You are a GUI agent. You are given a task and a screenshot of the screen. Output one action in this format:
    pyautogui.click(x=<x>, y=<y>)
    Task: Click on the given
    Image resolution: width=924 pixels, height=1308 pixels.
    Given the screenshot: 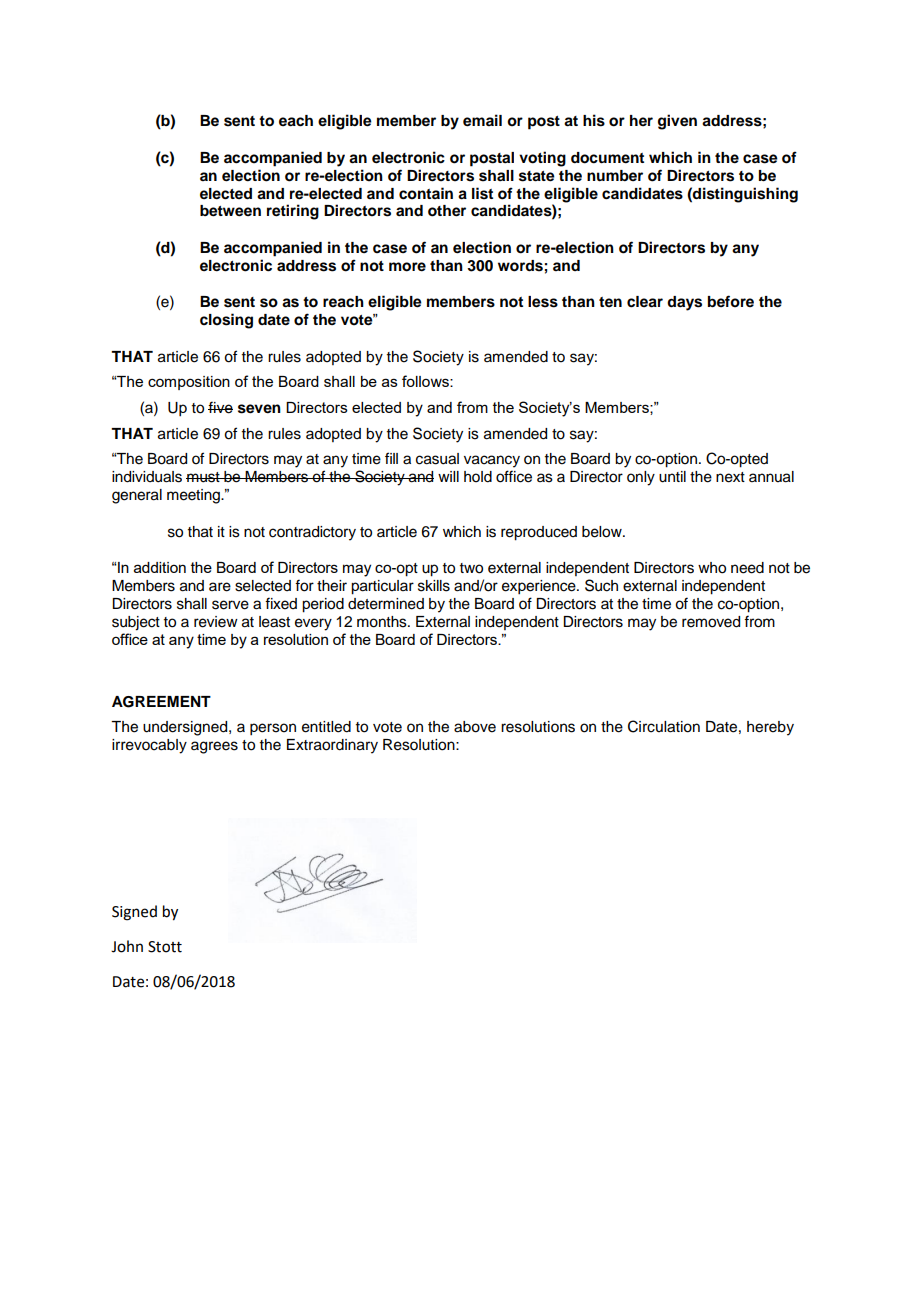 What is the action you would take?
    pyautogui.click(x=677, y=122)
